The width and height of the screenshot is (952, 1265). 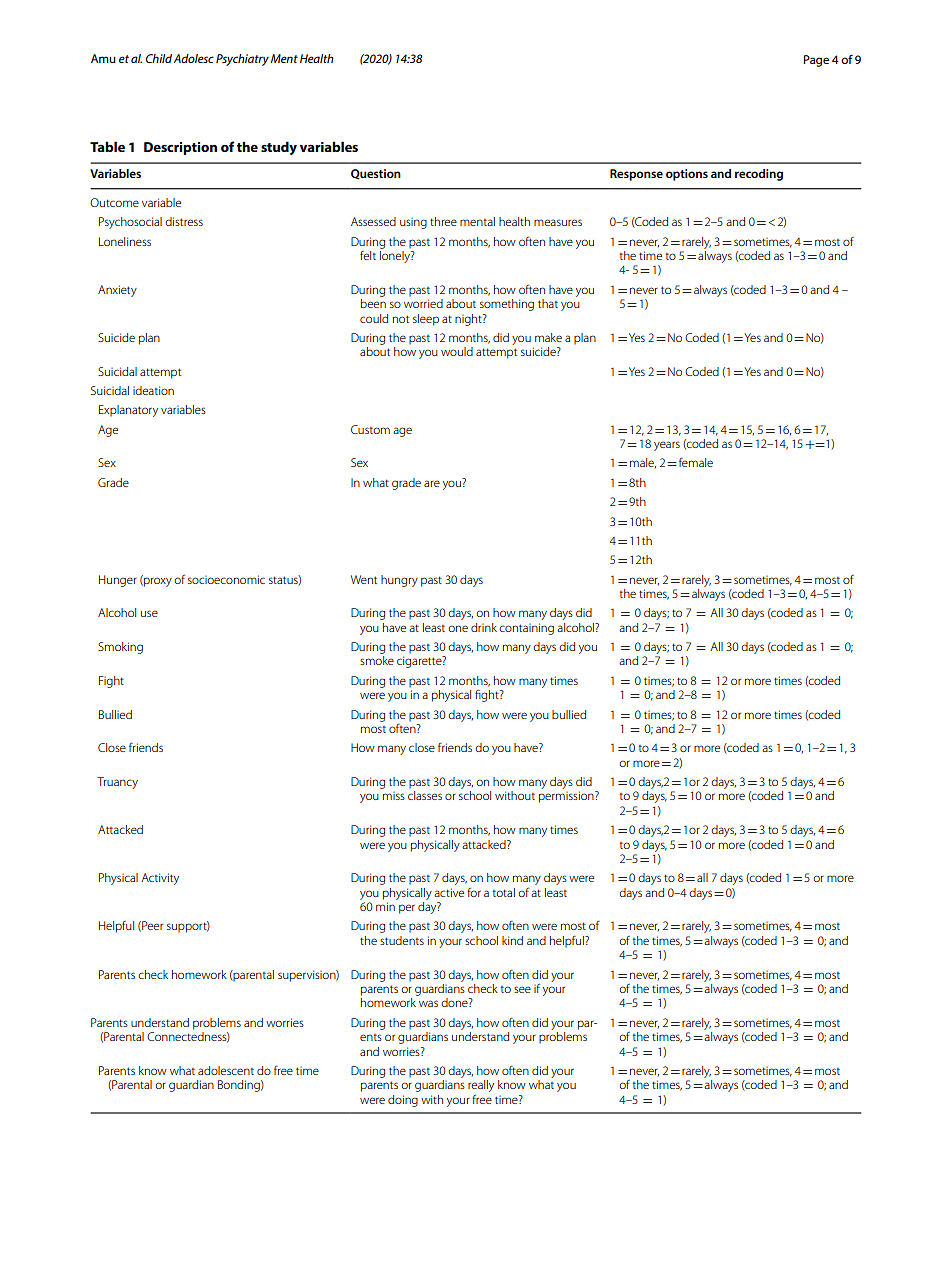 I want to click on see, so click(x=522, y=989).
